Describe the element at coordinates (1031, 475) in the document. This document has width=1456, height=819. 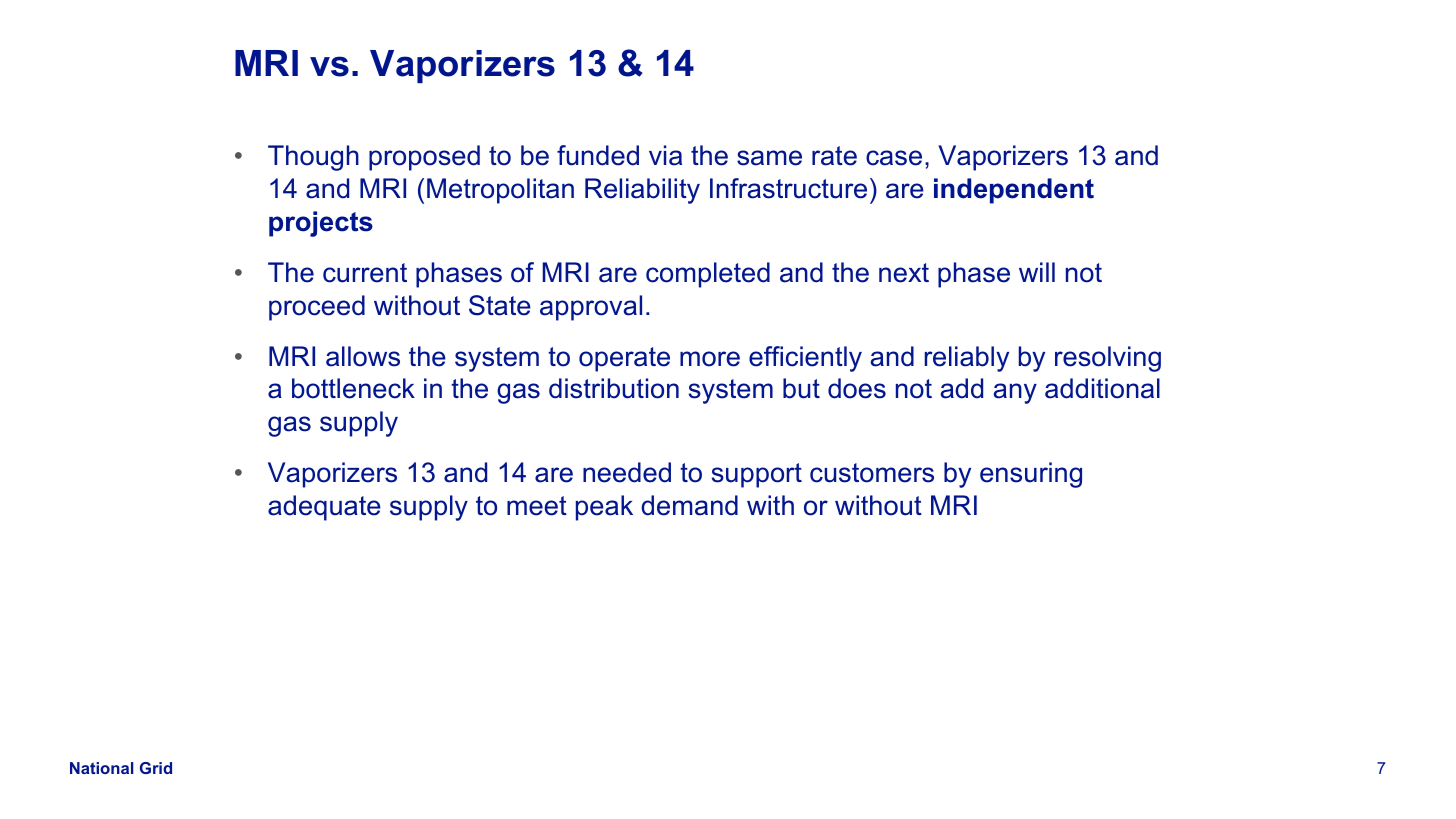
I see `ensuring` at that location.
